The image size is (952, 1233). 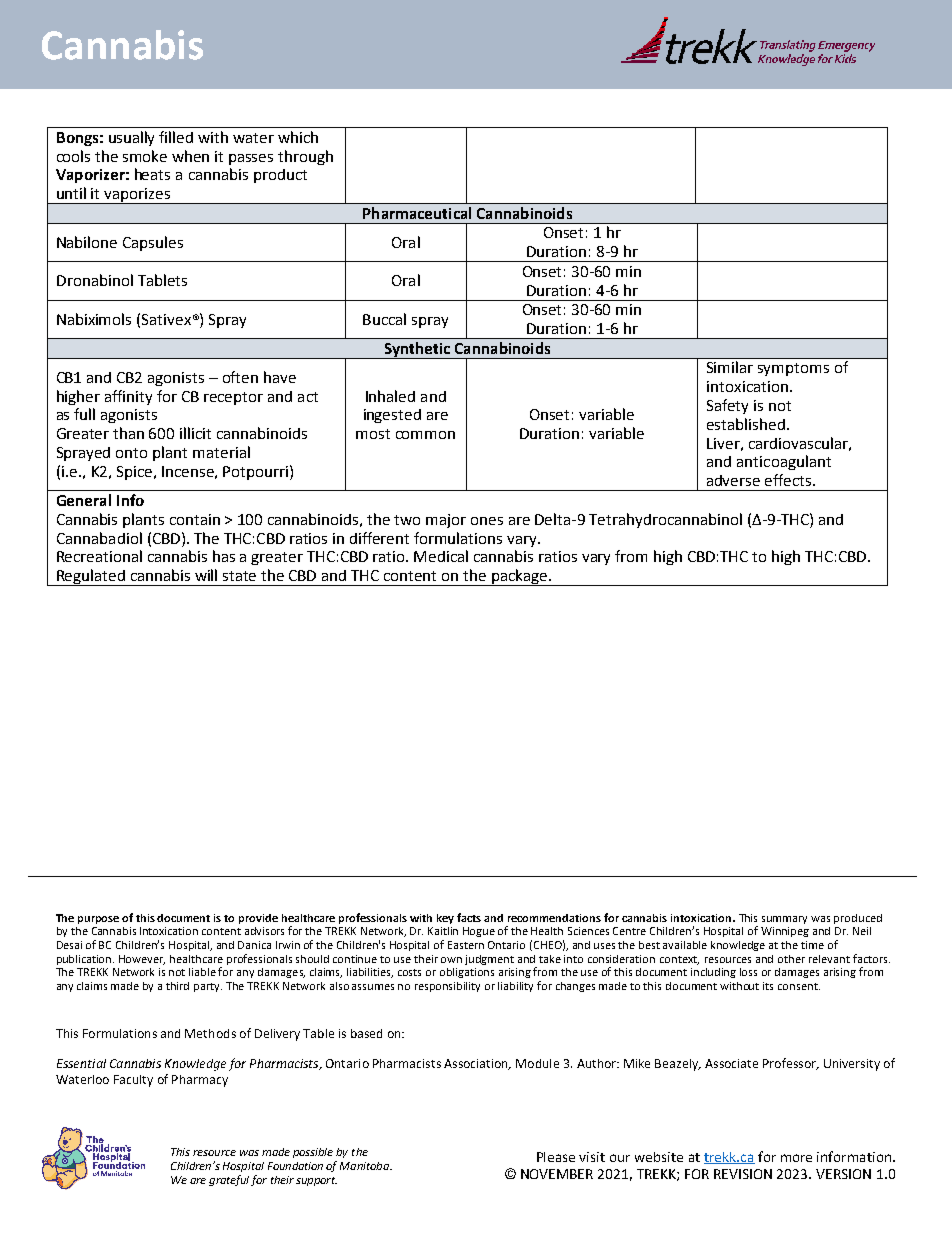 What do you see at coordinates (152, 174) in the page?
I see `heats` at bounding box center [152, 174].
